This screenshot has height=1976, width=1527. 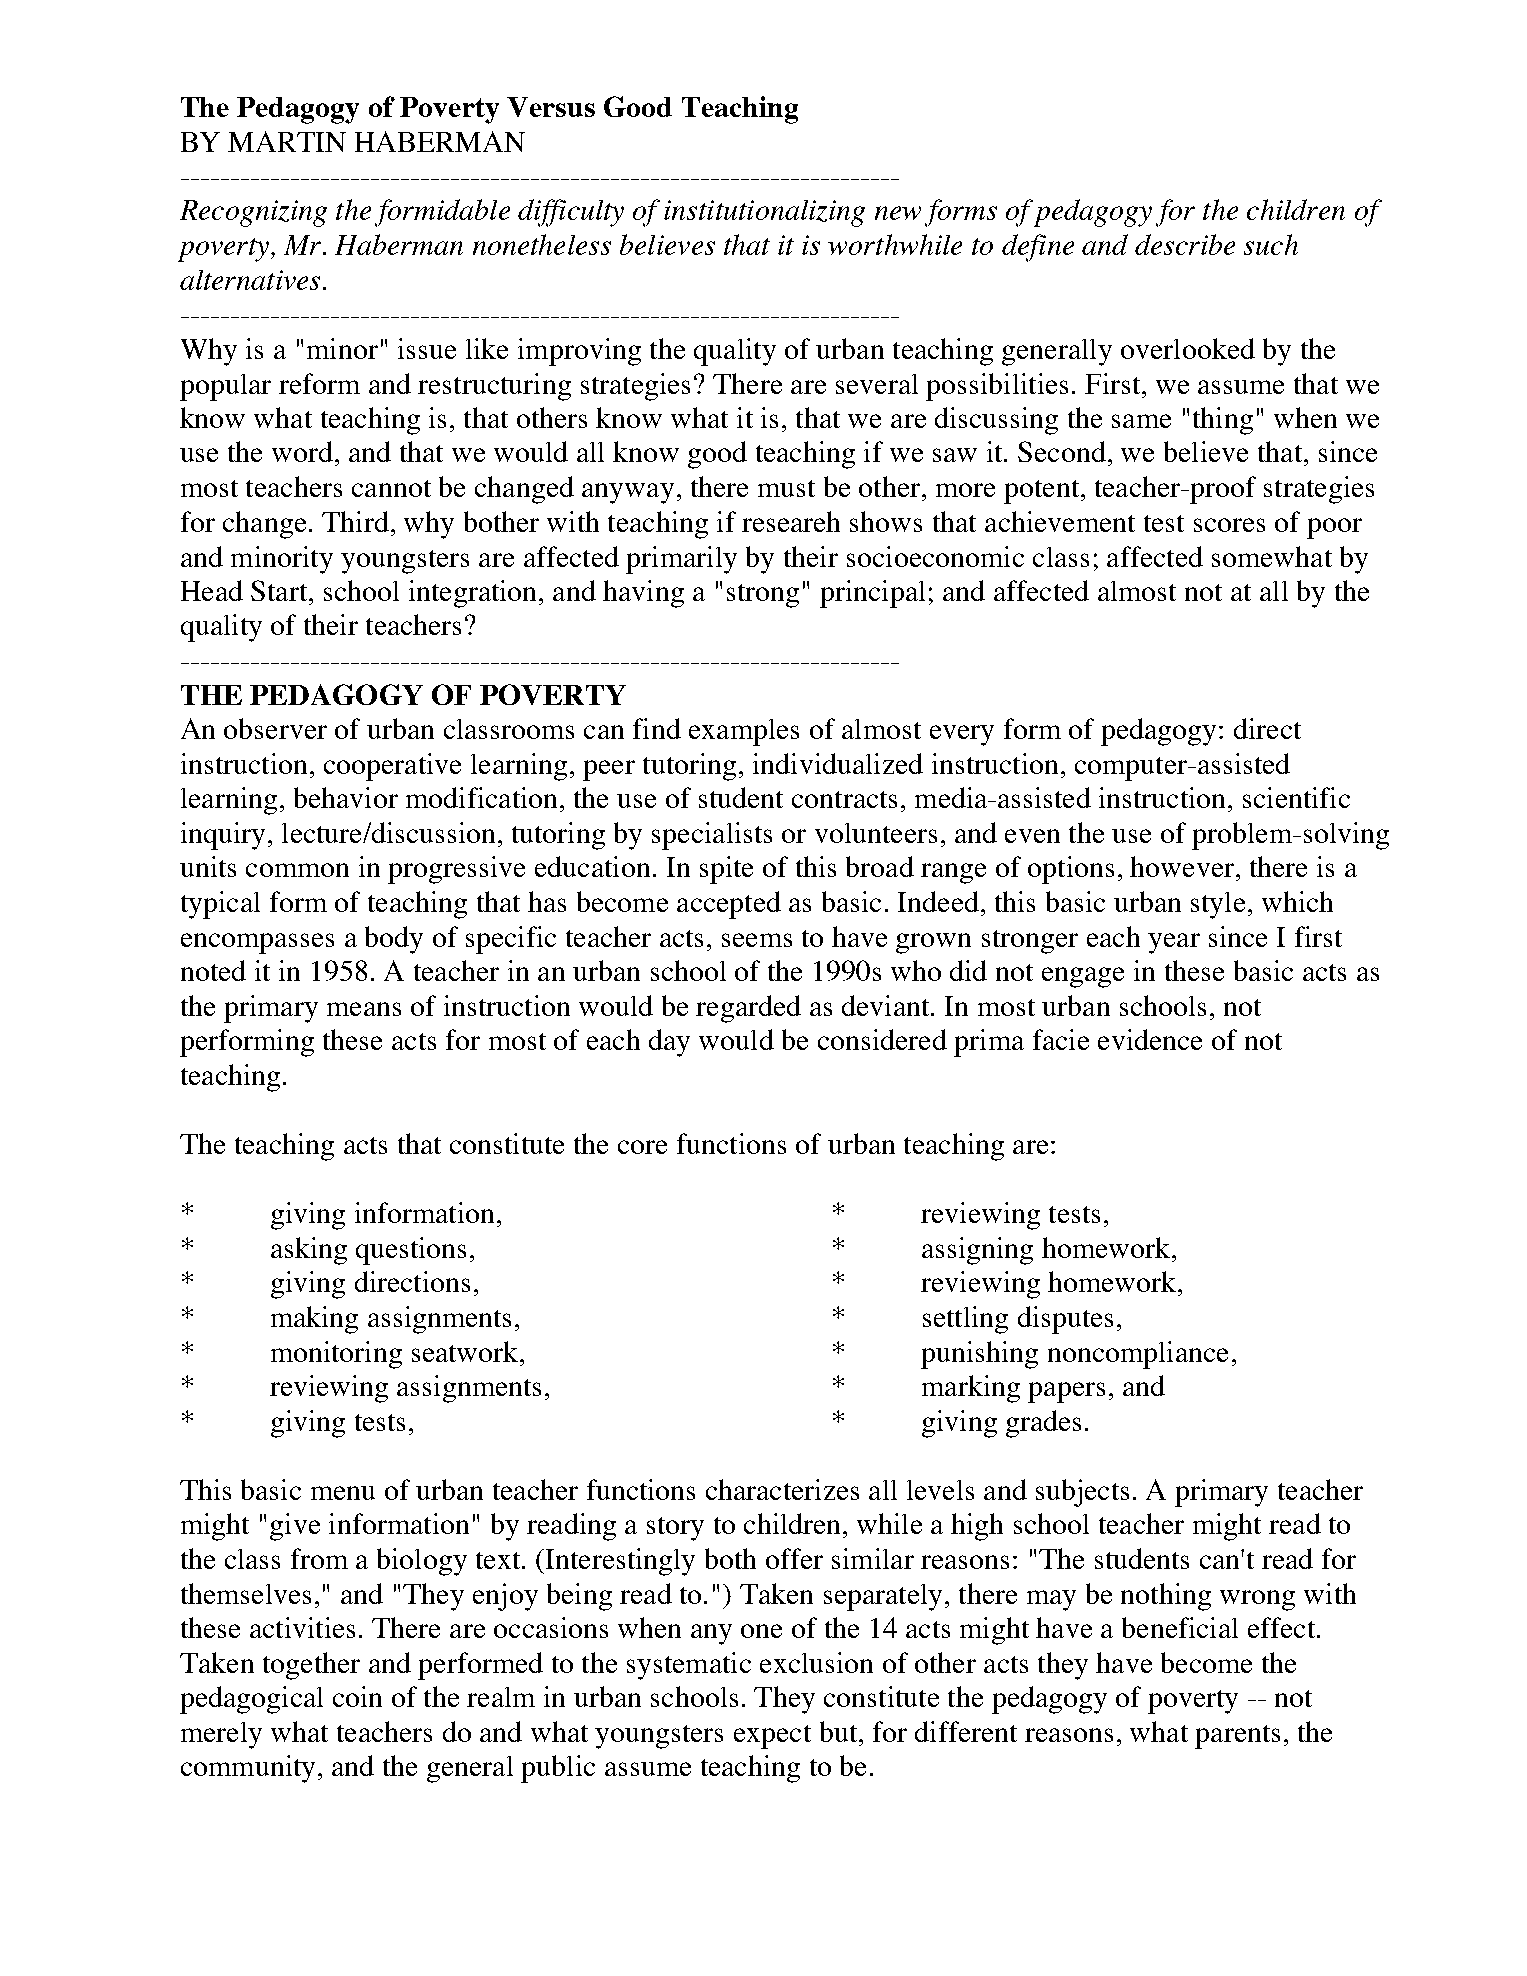 What do you see at coordinates (357, 1696) in the screenshot?
I see `coin` at bounding box center [357, 1696].
